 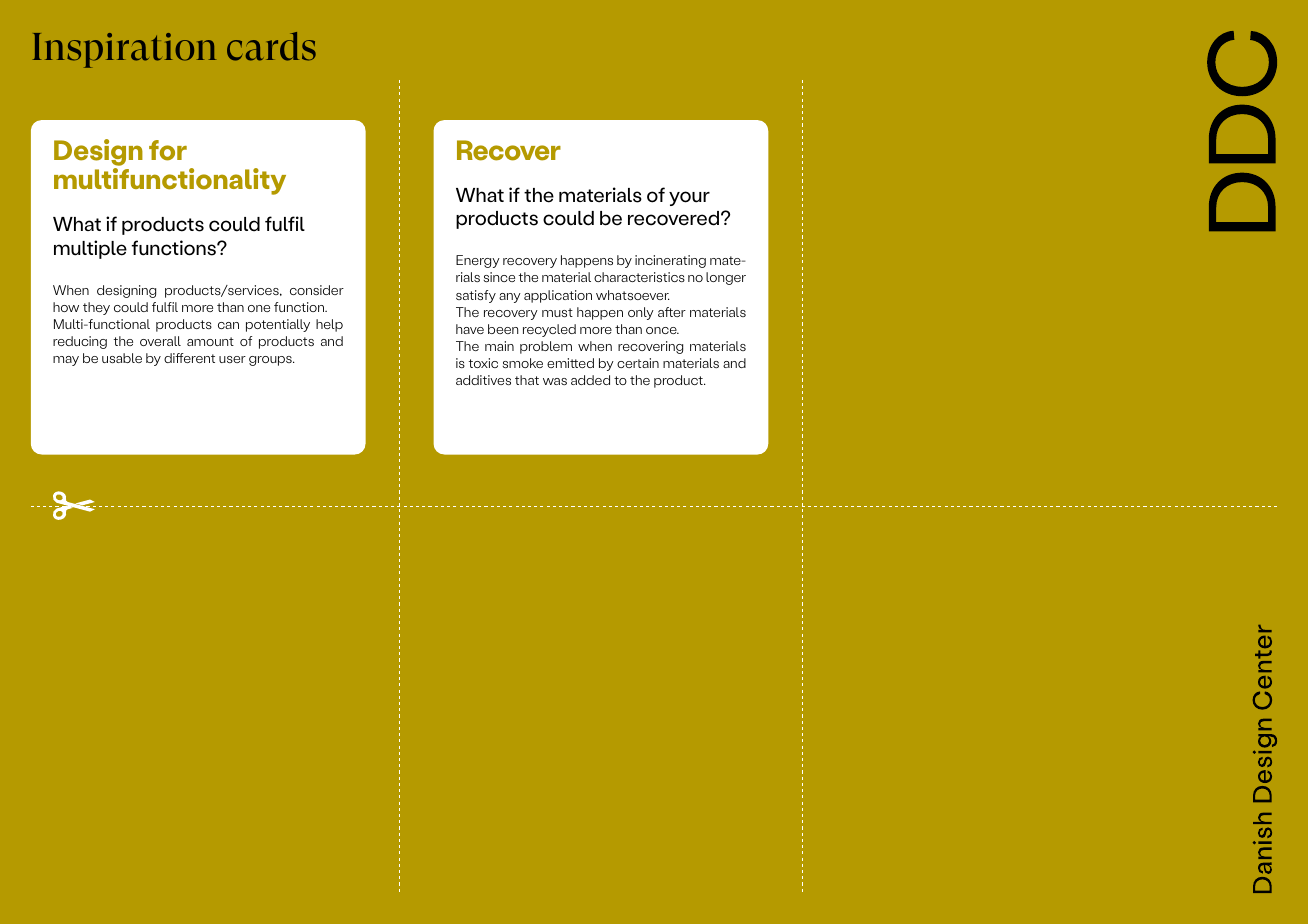 What do you see at coordinates (670, 261) in the image?
I see `incinerating` at bounding box center [670, 261].
